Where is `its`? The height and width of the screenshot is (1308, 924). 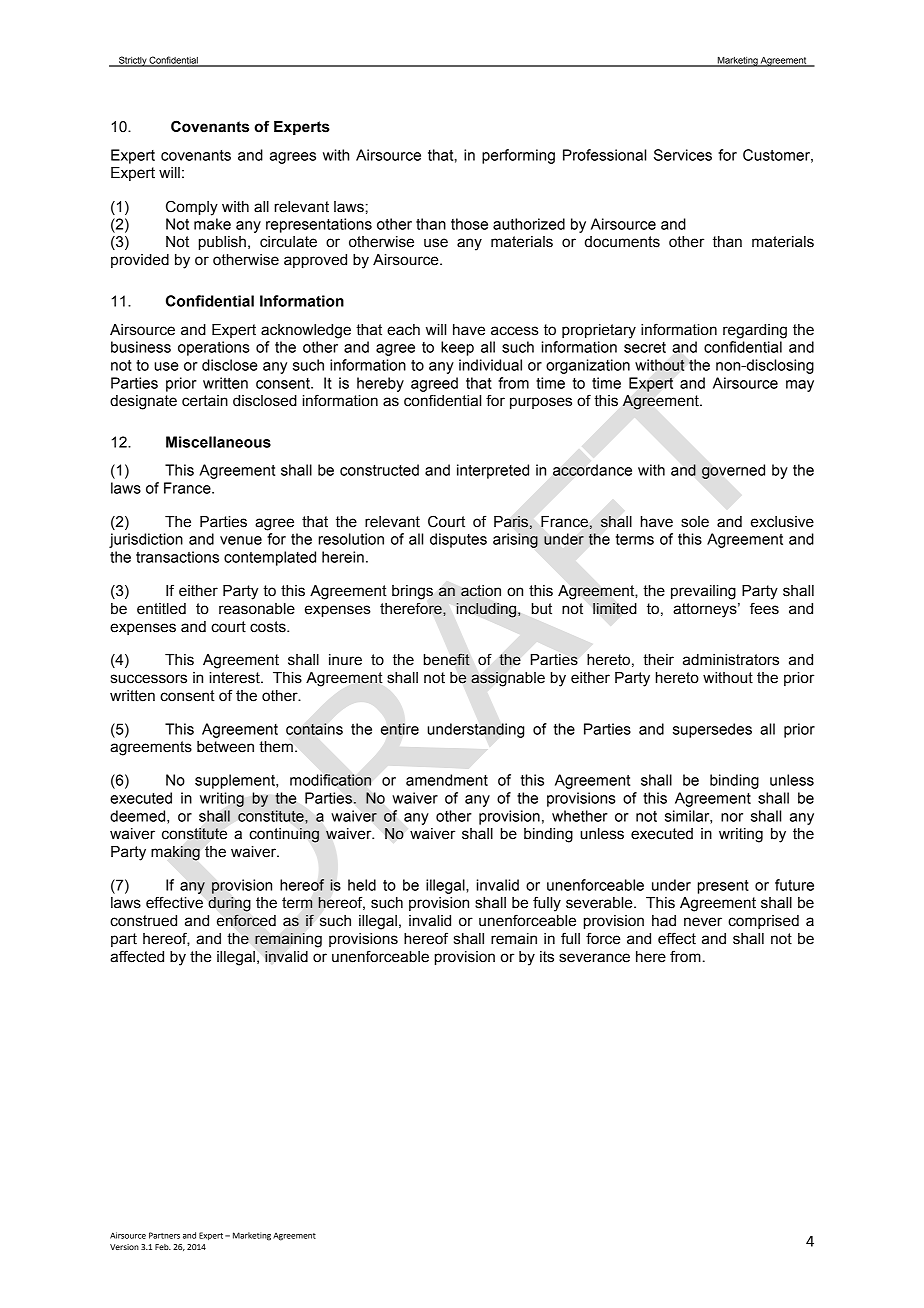 its is located at coordinates (547, 957).
